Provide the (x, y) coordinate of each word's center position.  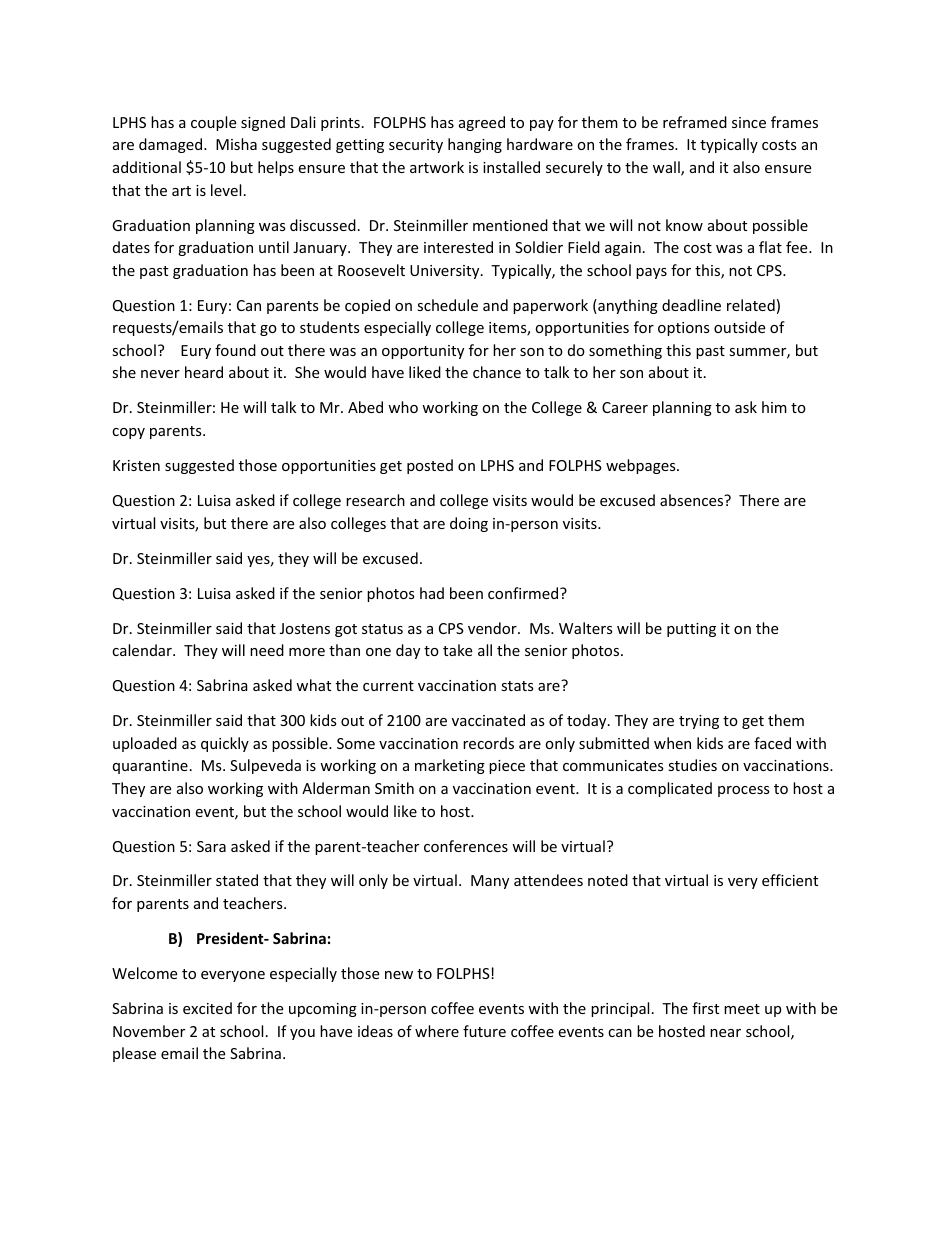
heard (204, 372)
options (684, 329)
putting (691, 630)
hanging (475, 145)
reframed (695, 122)
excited (207, 1008)
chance (497, 372)
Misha (236, 144)
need (267, 650)
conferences (466, 846)
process (744, 791)
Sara (211, 846)
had (432, 593)
